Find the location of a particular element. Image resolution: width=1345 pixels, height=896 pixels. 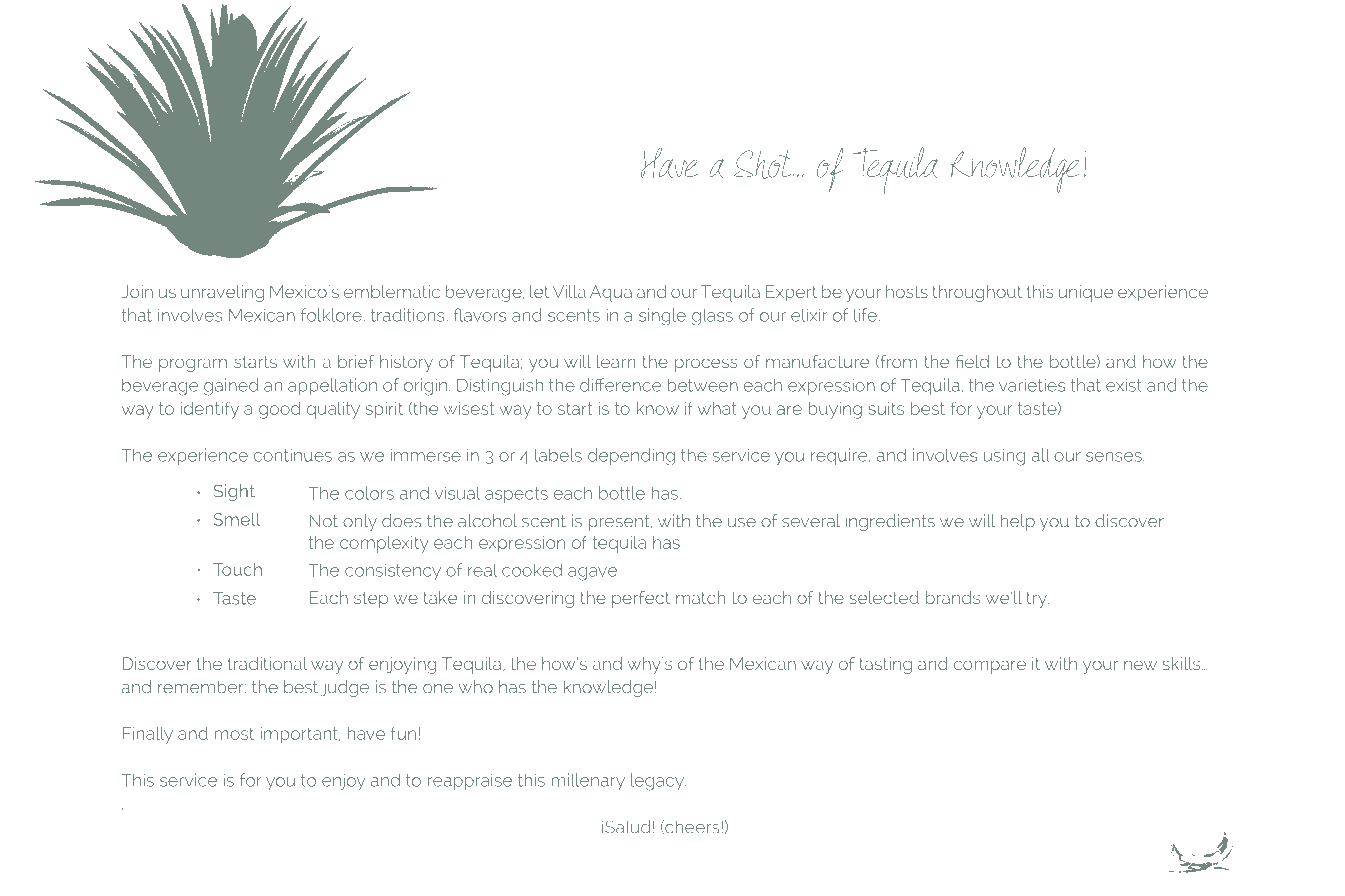

try is located at coordinates (1037, 600).
